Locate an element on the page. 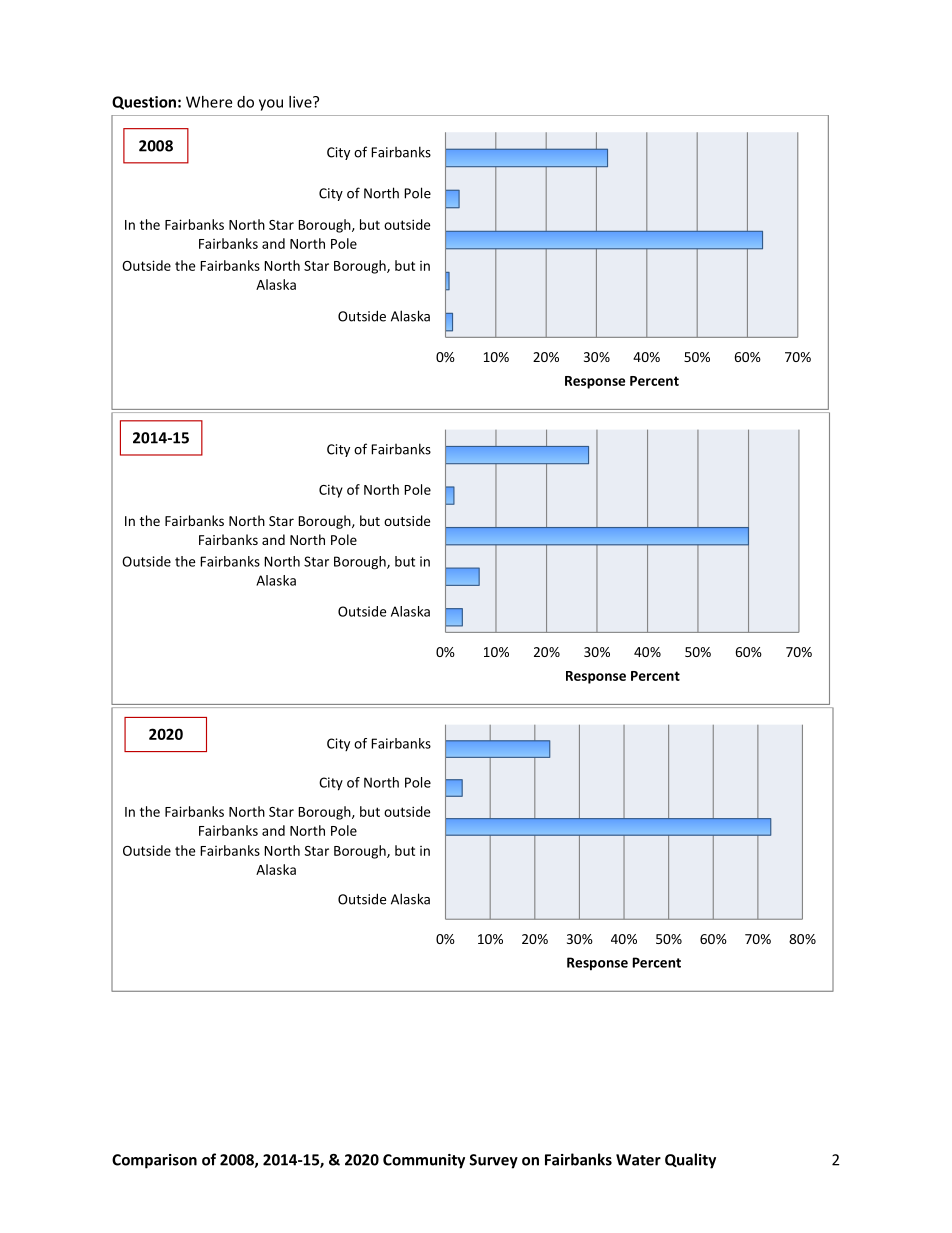 Image resolution: width=952 pixels, height=1233 pixels. Comparison is located at coordinates (154, 1161).
